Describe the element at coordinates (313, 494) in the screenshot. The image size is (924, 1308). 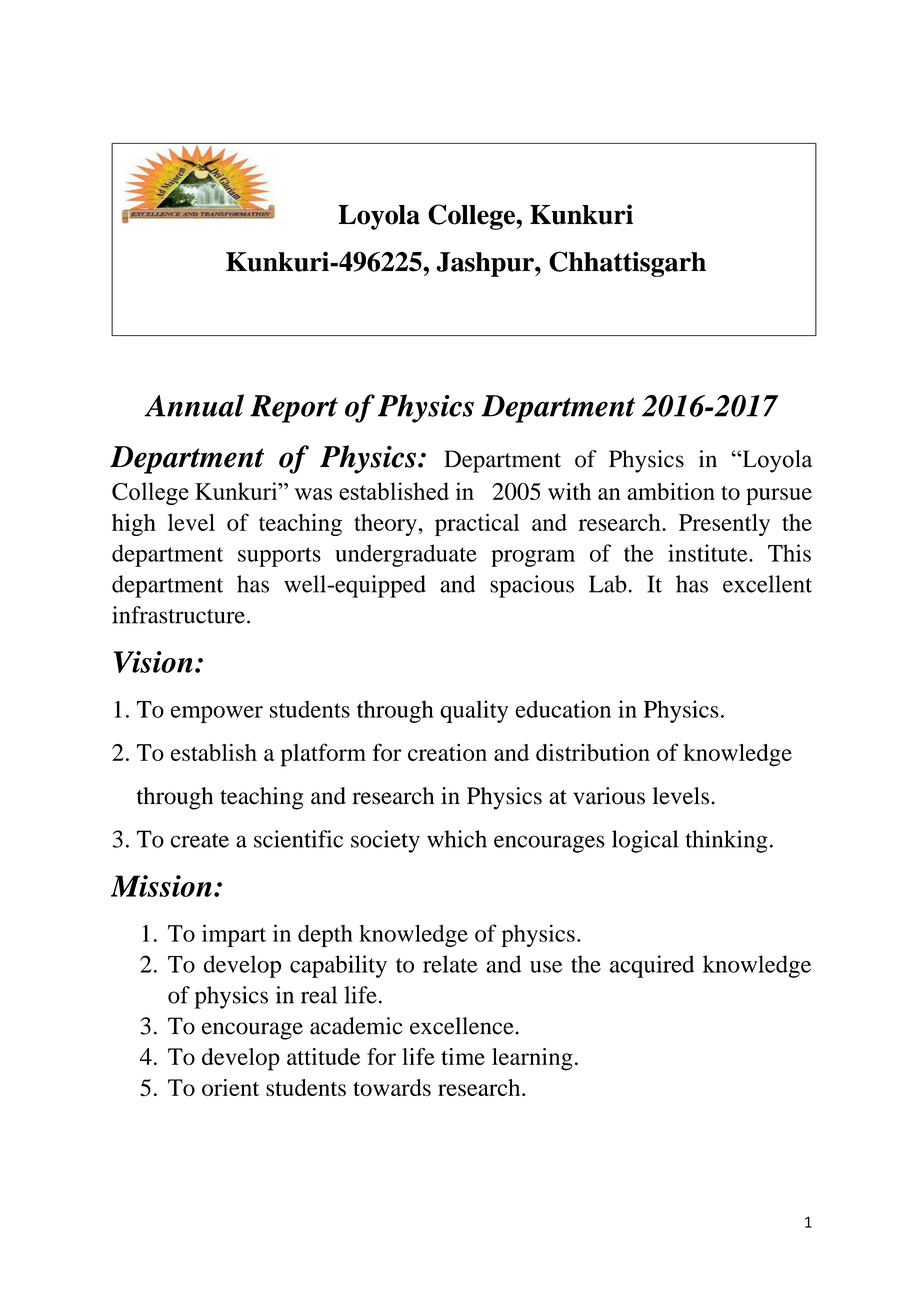
I see `was` at that location.
